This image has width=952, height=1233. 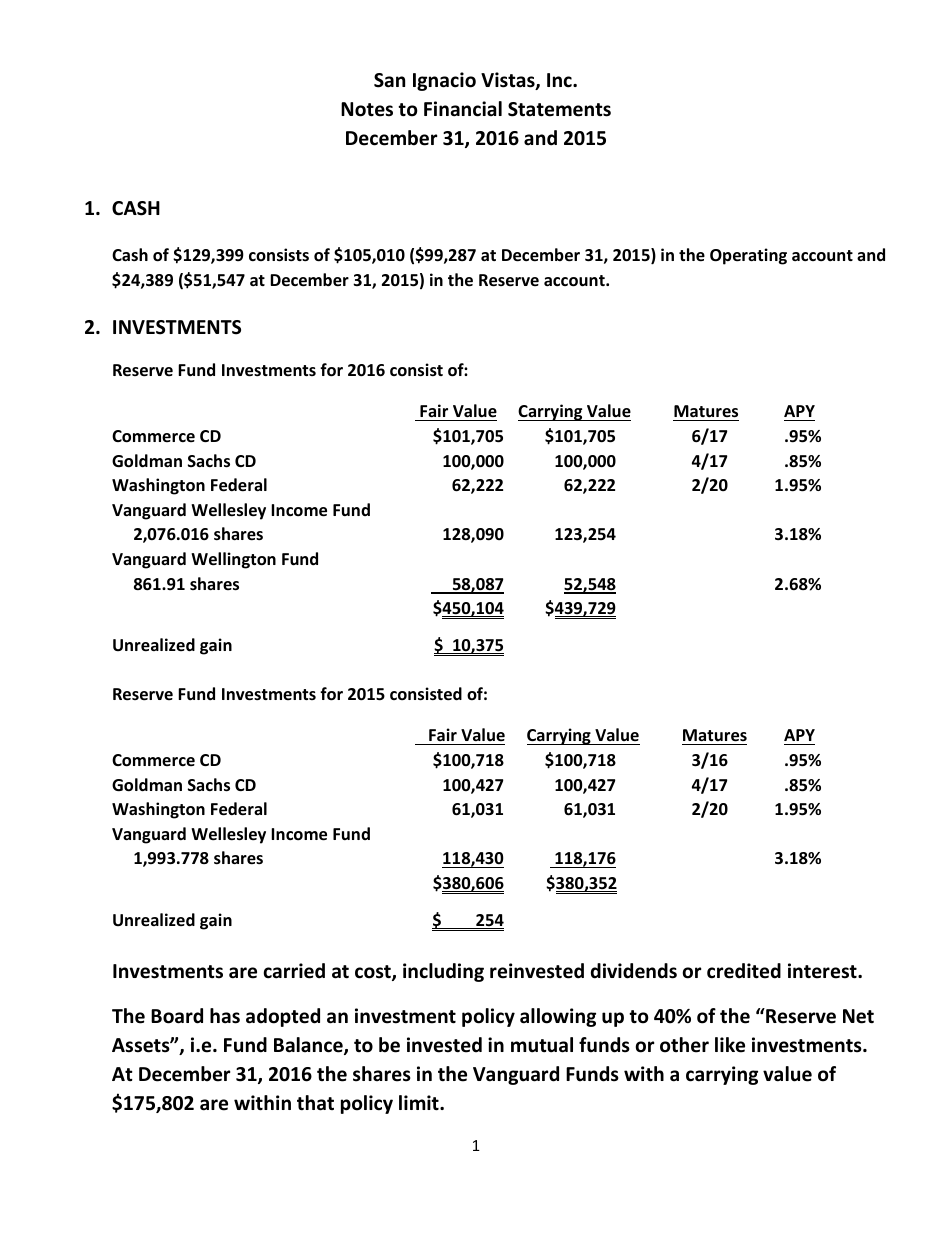 I want to click on Financial, so click(x=463, y=109).
